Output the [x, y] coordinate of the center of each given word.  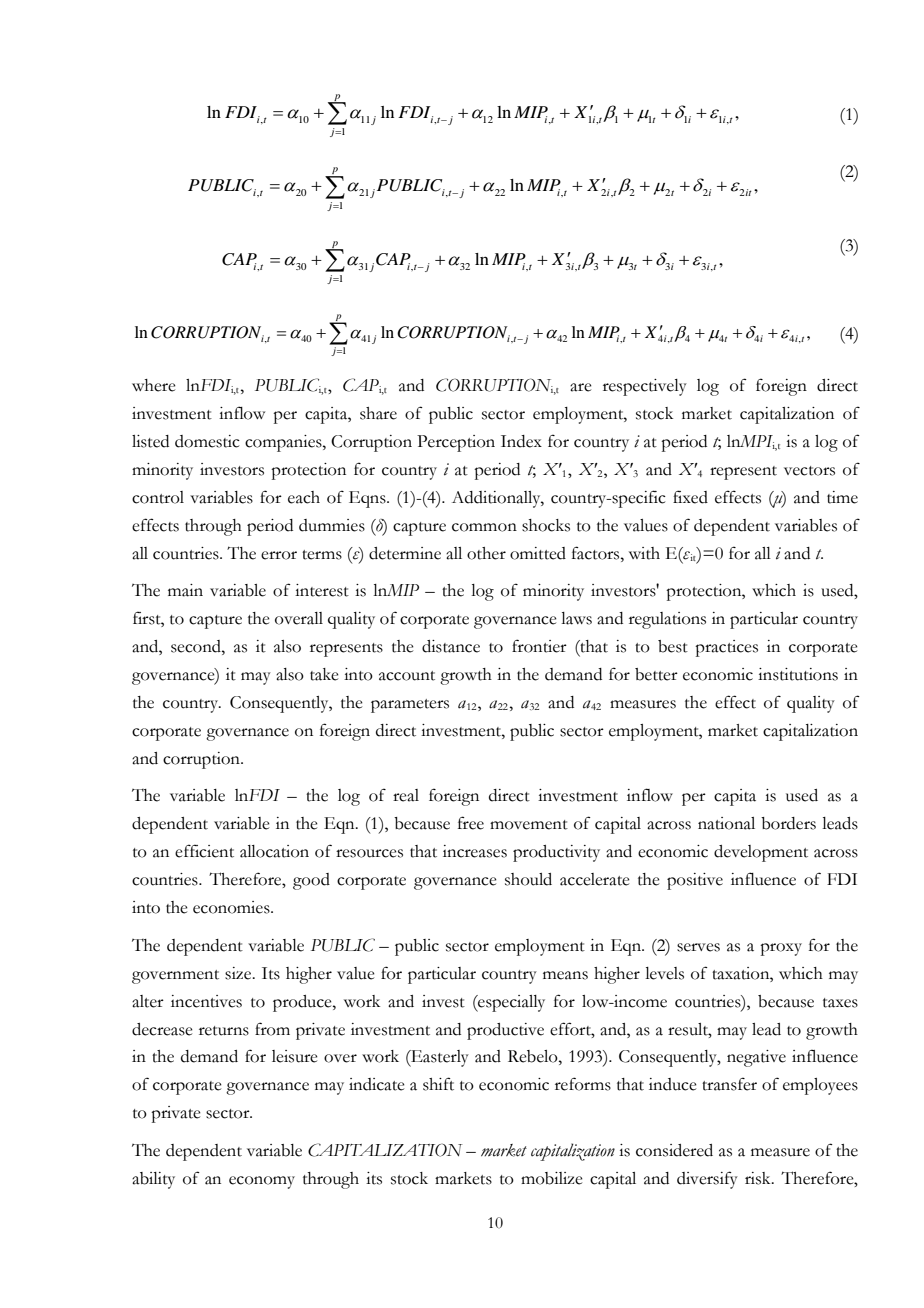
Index [521, 441]
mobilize [552, 1178]
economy [262, 1182]
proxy [781, 949]
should [528, 879]
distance [451, 646]
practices [726, 648]
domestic [207, 441]
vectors [809, 471]
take [324, 674]
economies [232, 907]
